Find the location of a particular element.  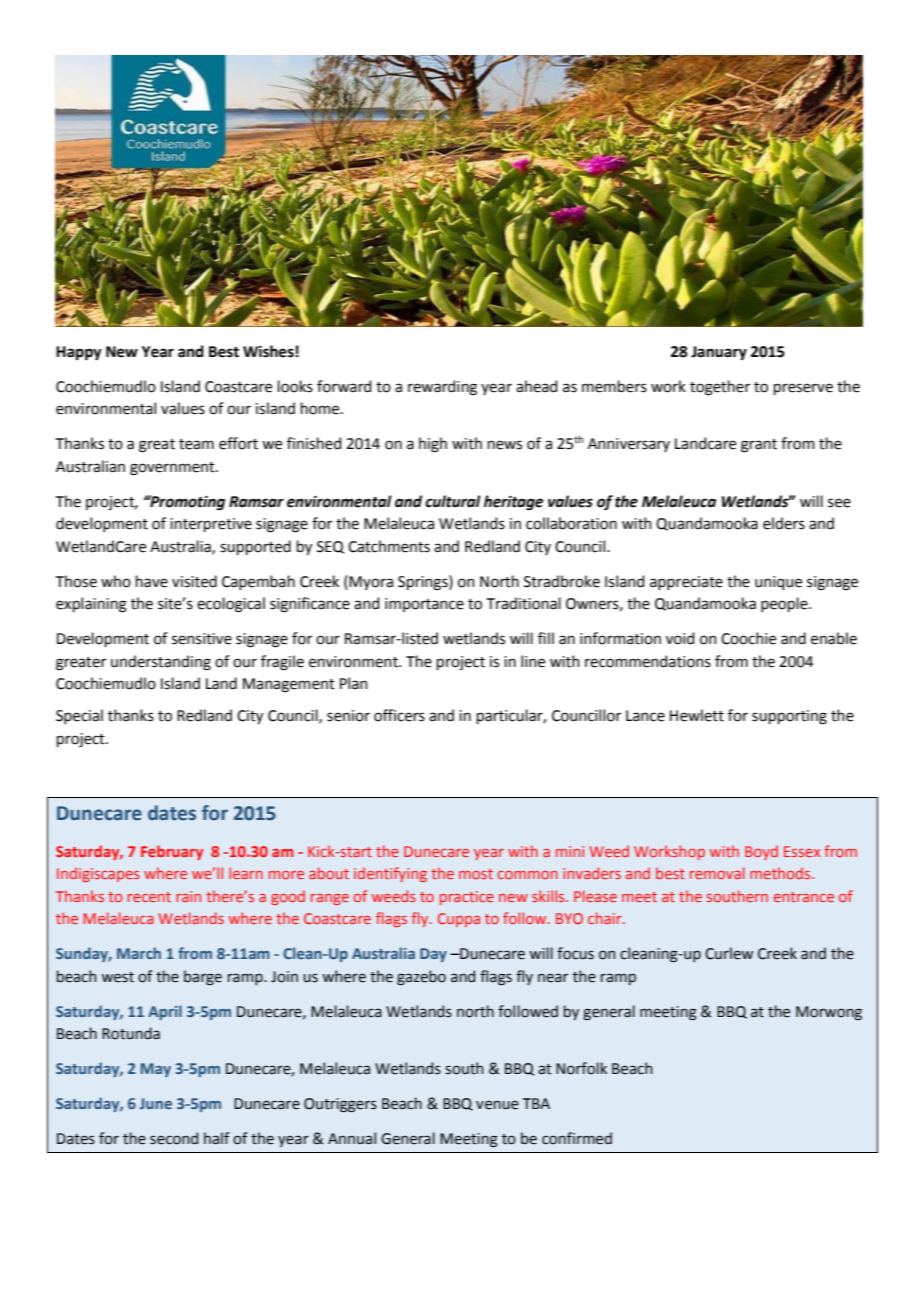

together is located at coordinates (720, 388).
